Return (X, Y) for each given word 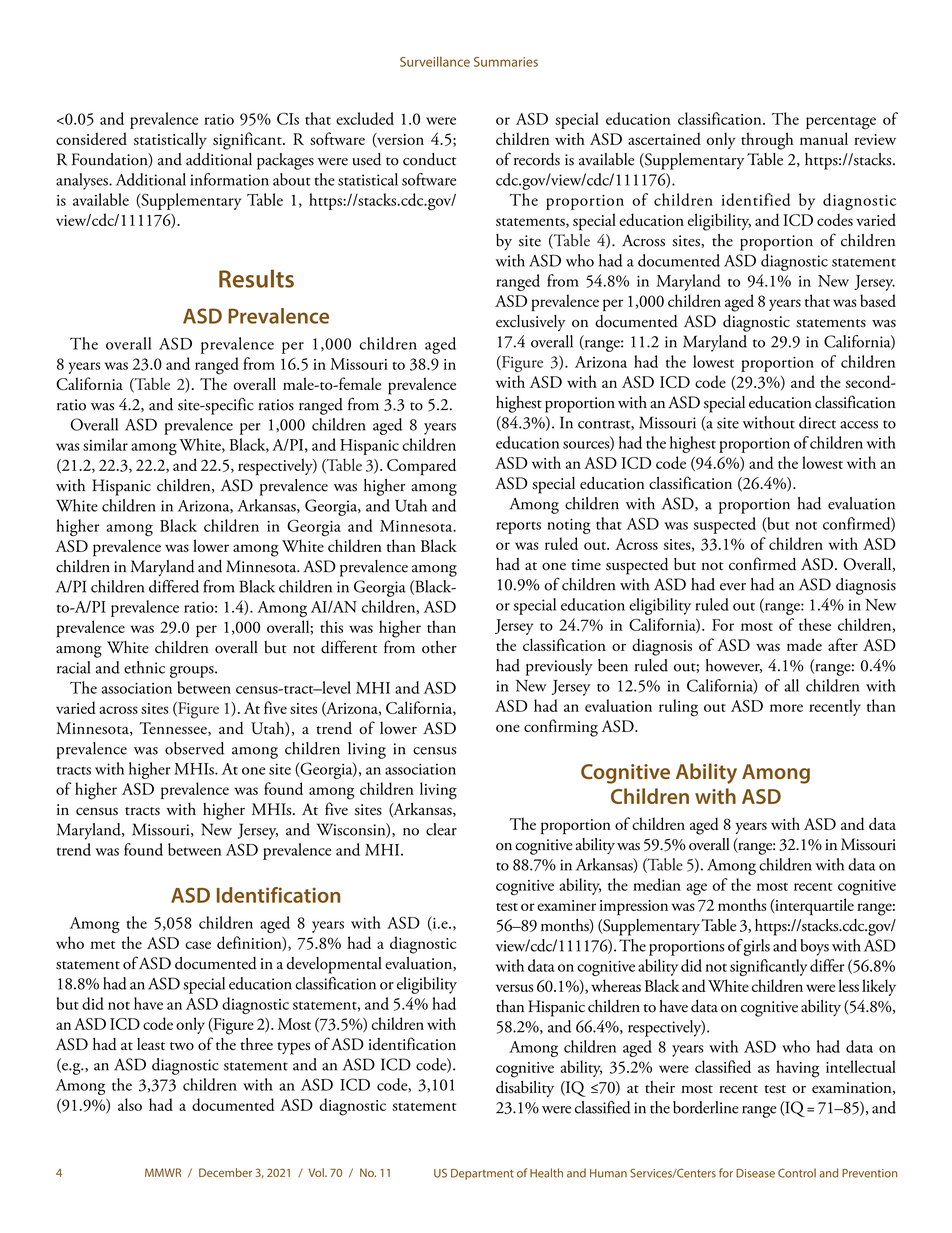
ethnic (144, 667)
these (815, 624)
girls (757, 947)
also (130, 1104)
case (198, 945)
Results (256, 278)
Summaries (506, 62)
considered (91, 138)
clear (441, 829)
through (767, 141)
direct (817, 422)
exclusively (530, 323)
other (439, 647)
